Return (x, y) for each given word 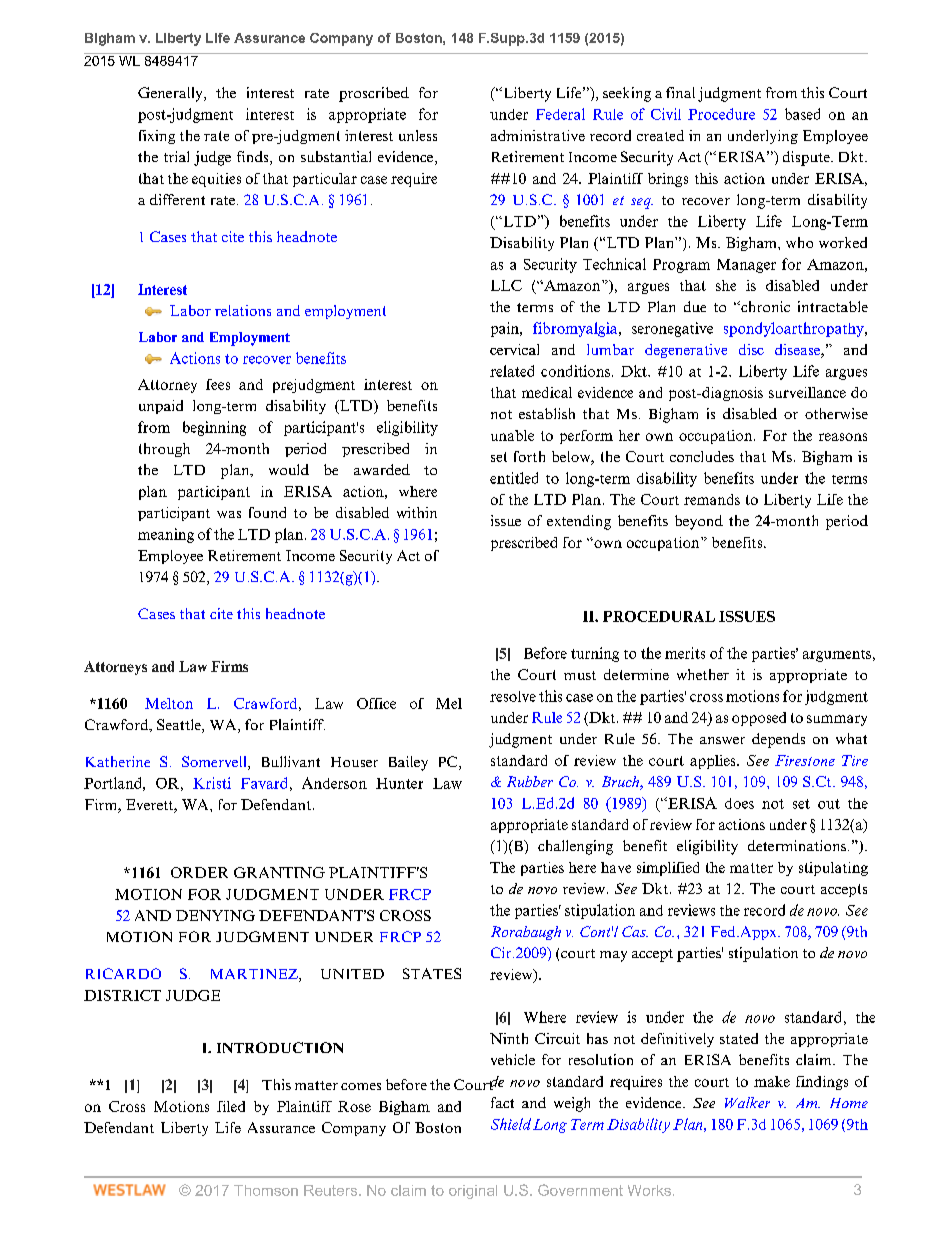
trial (176, 156)
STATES (432, 973)
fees (218, 384)
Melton (169, 703)
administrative (538, 135)
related (512, 371)
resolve (513, 696)
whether (703, 674)
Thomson (266, 1190)
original (473, 1192)
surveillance (807, 392)
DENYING (215, 915)
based (802, 114)
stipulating (833, 869)
